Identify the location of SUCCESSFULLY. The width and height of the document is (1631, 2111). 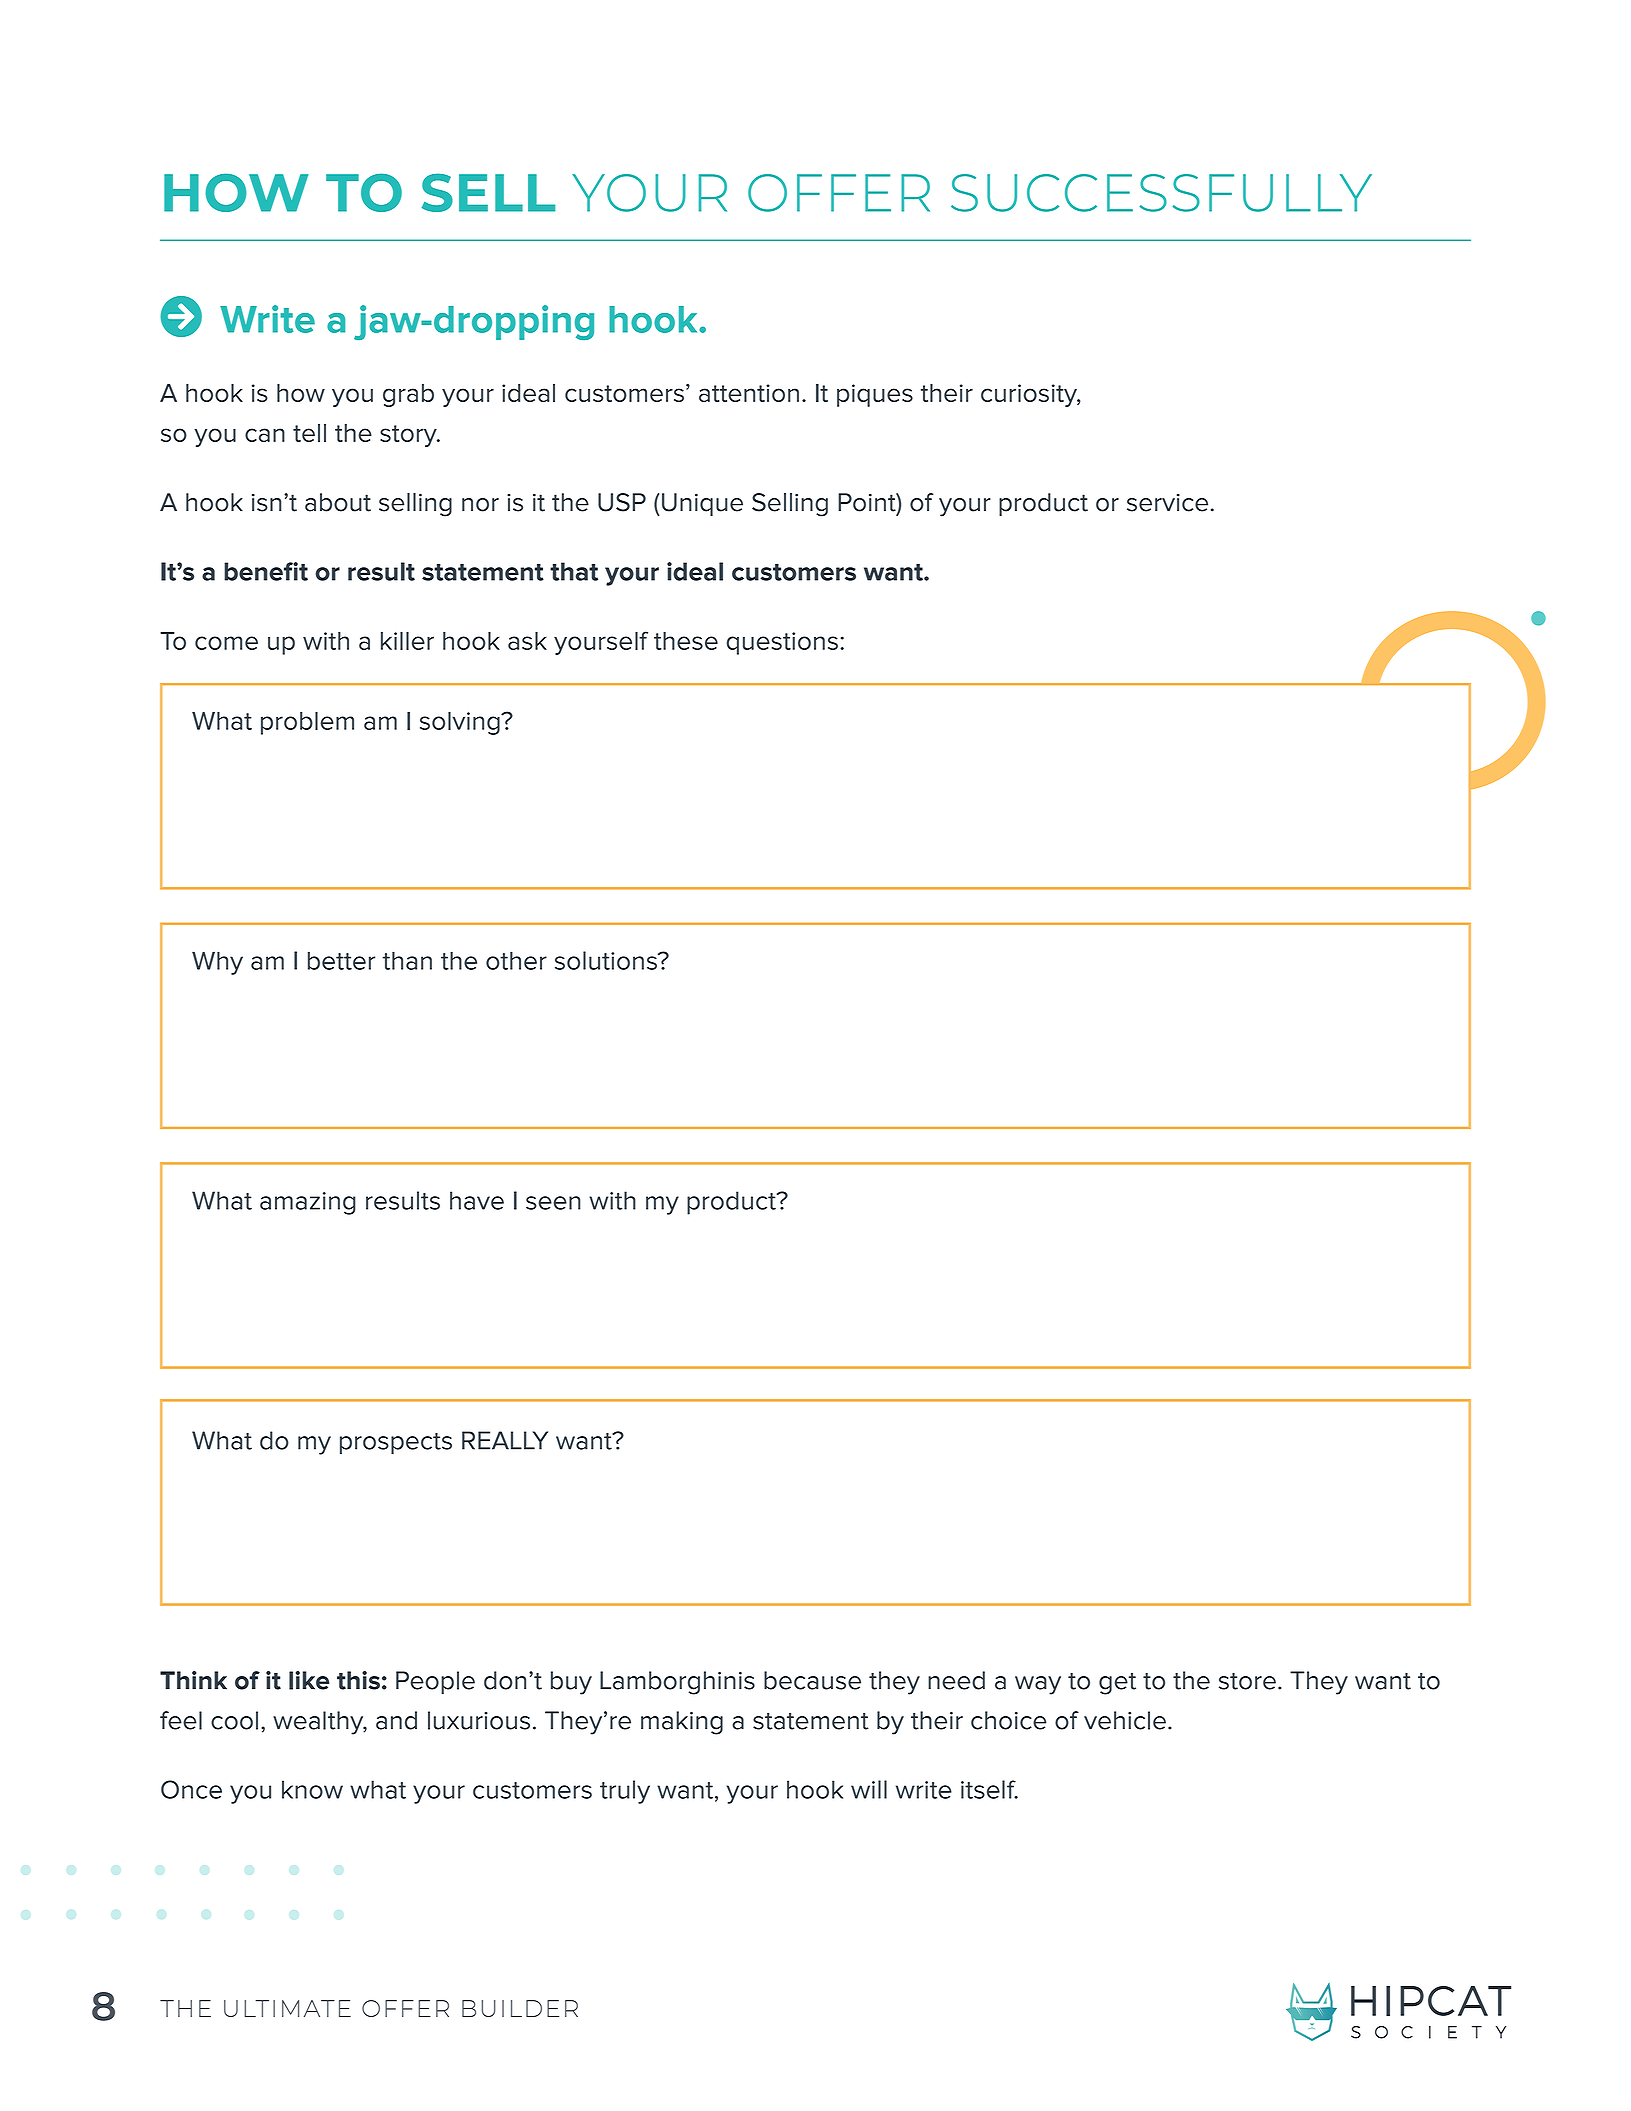
(1161, 193).
